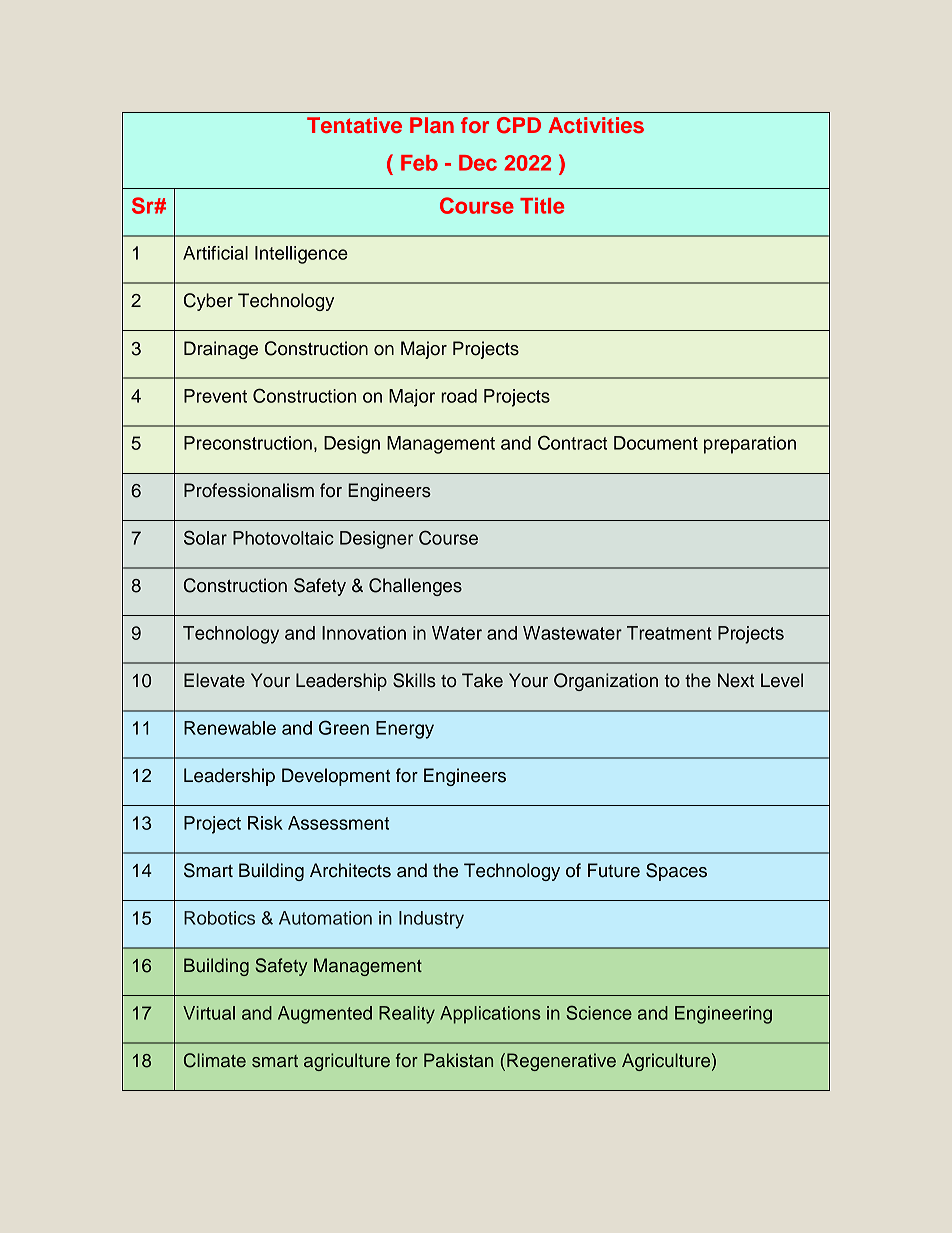 The image size is (952, 1233). Describe the element at coordinates (249, 490) in the screenshot. I see `Professionalism` at that location.
